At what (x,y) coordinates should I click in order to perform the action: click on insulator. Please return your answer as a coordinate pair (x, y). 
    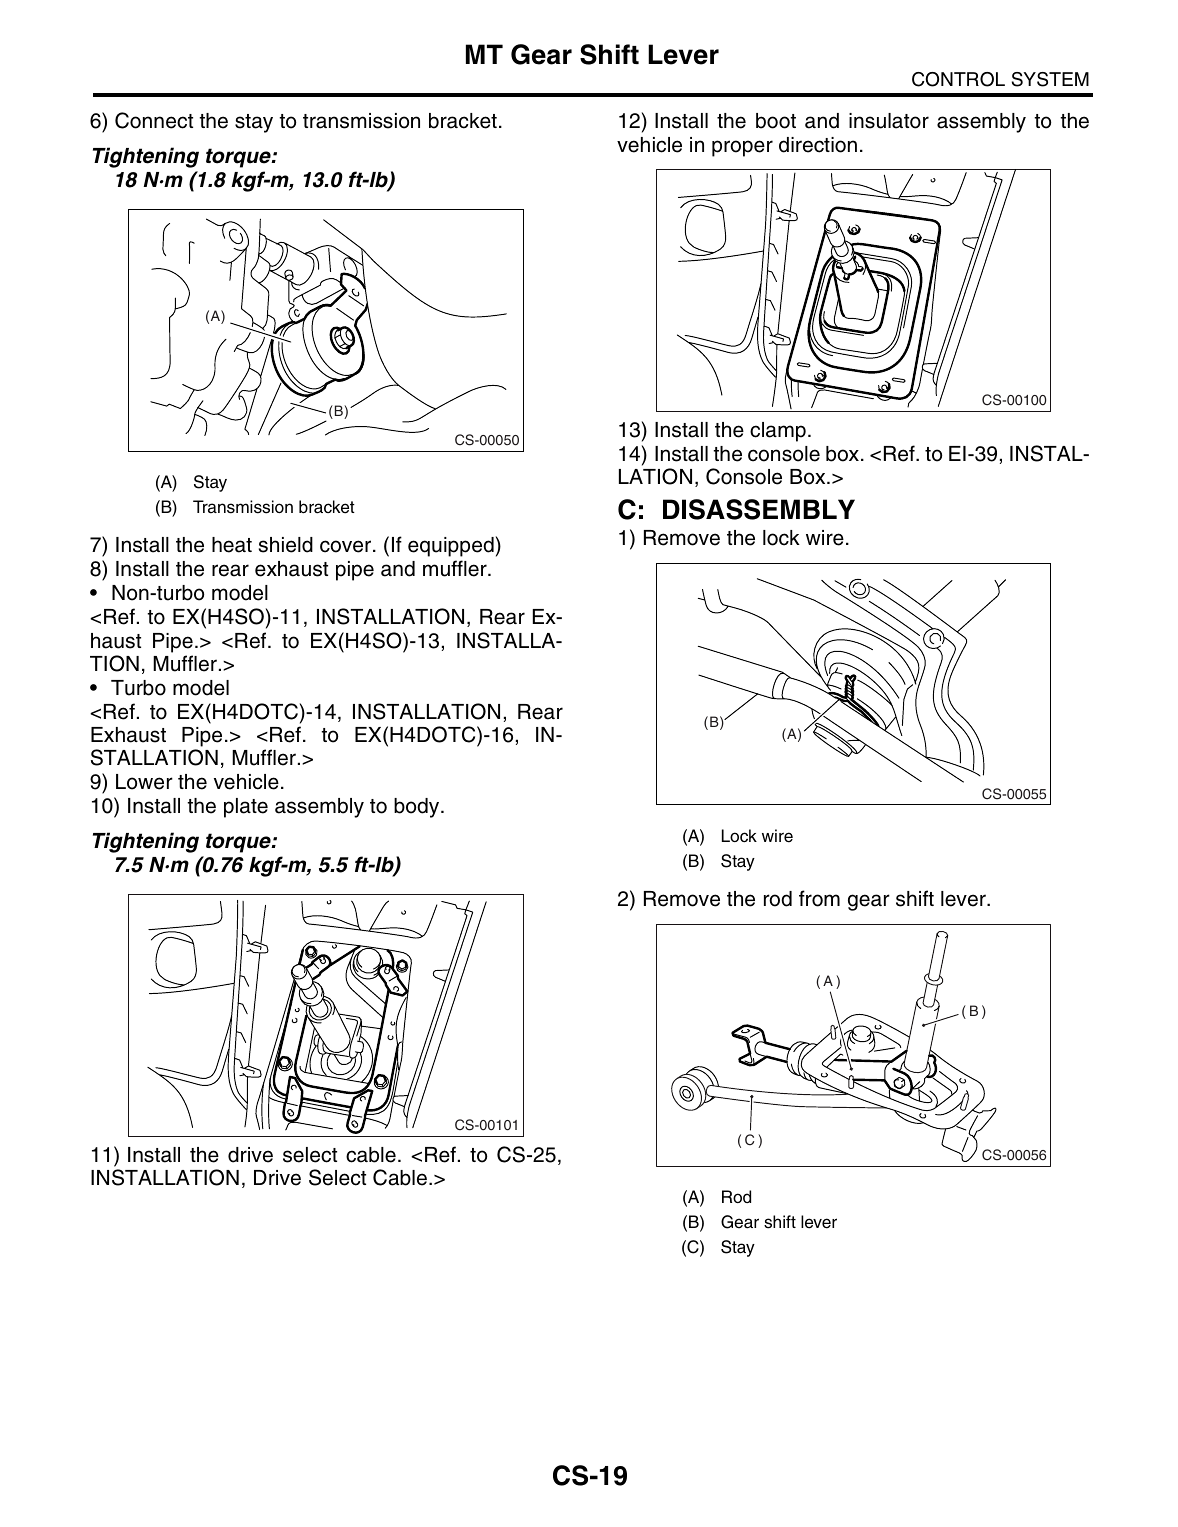
    Looking at the image, I should click on (889, 121).
